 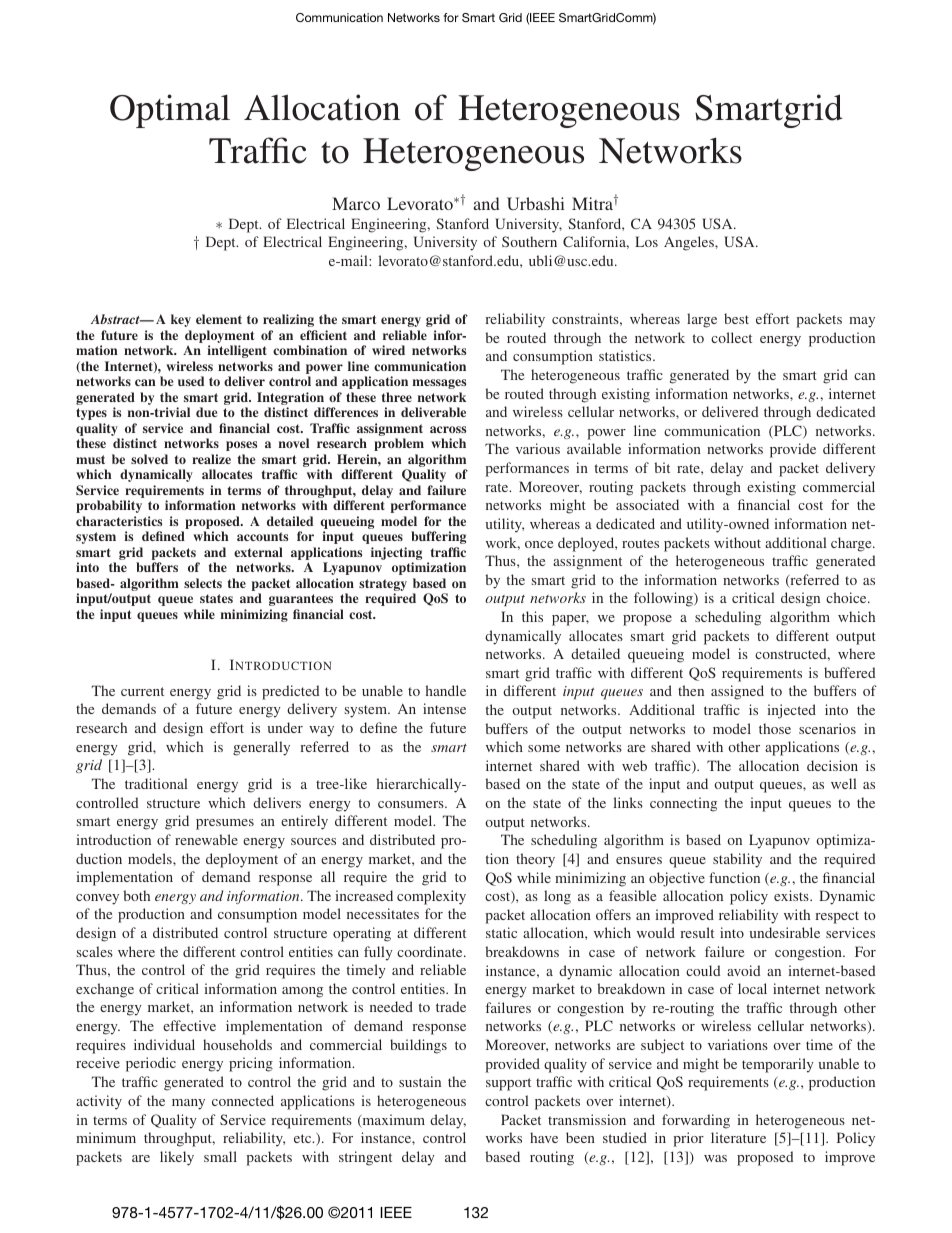 What do you see at coordinates (544, 748) in the image?
I see `some` at bounding box center [544, 748].
